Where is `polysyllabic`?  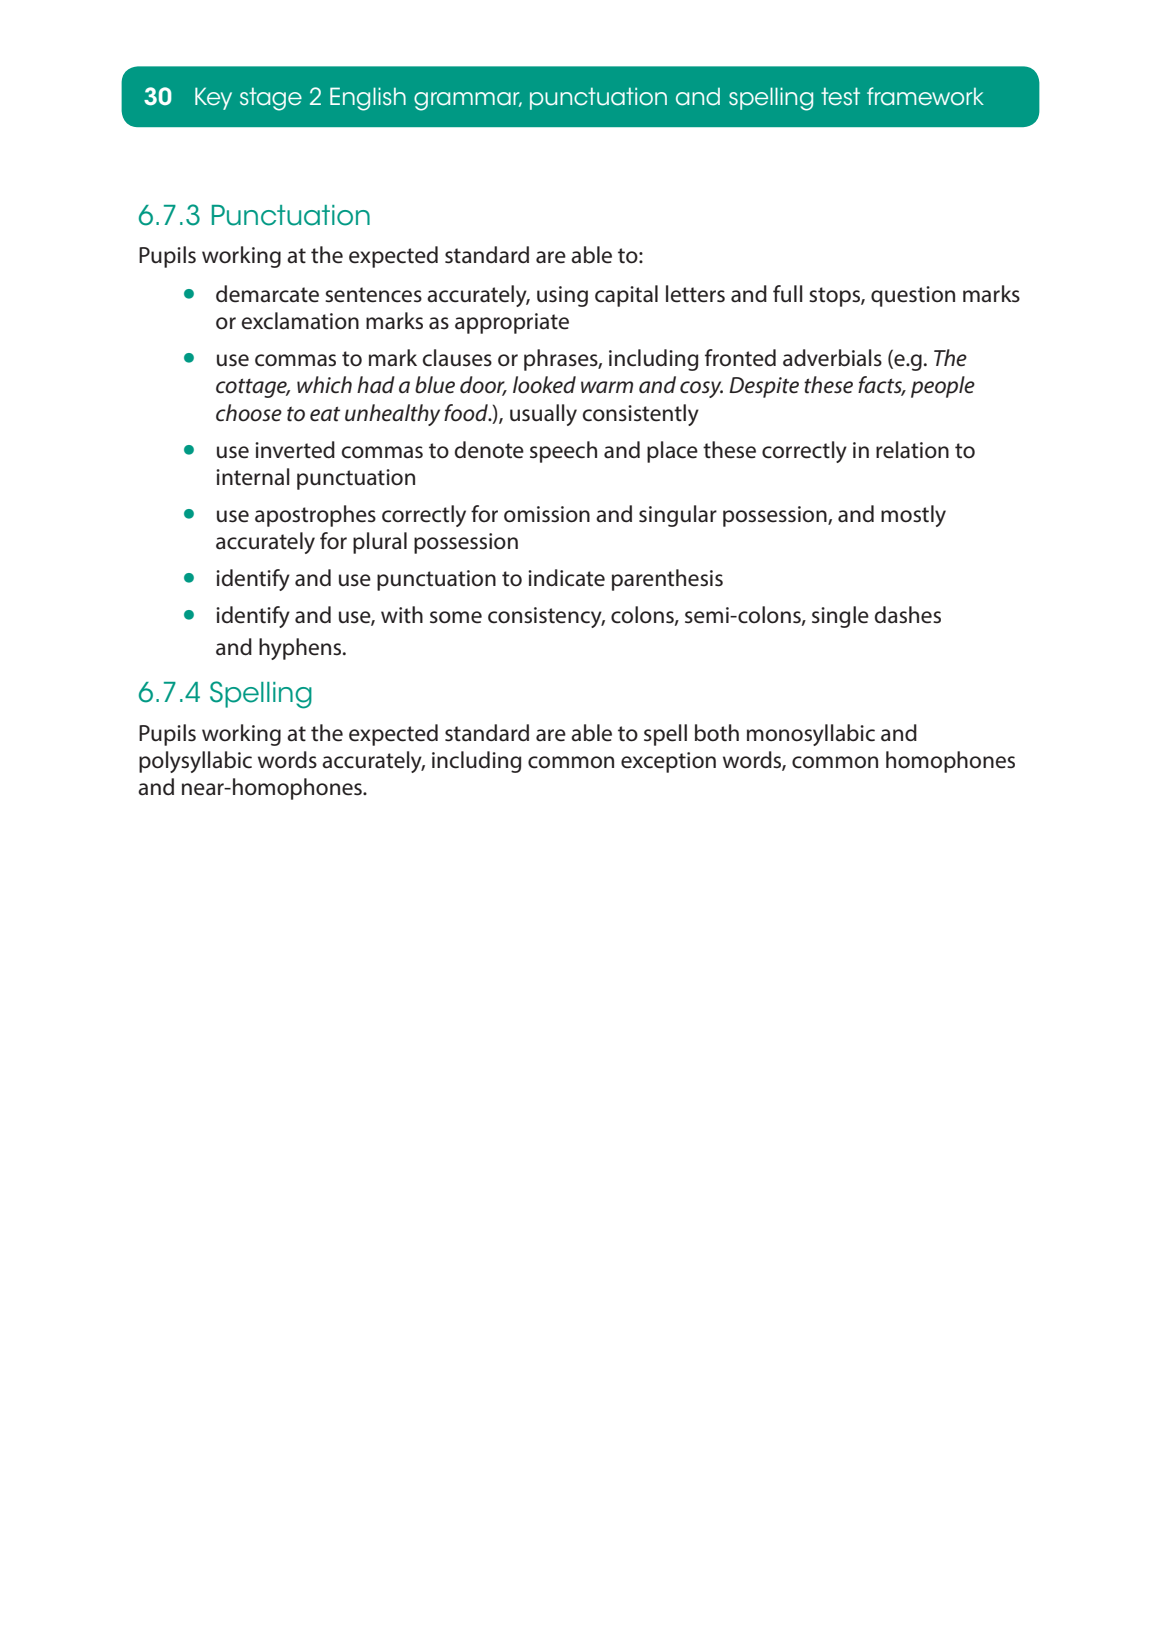
polysyllabic is located at coordinates (195, 762).
